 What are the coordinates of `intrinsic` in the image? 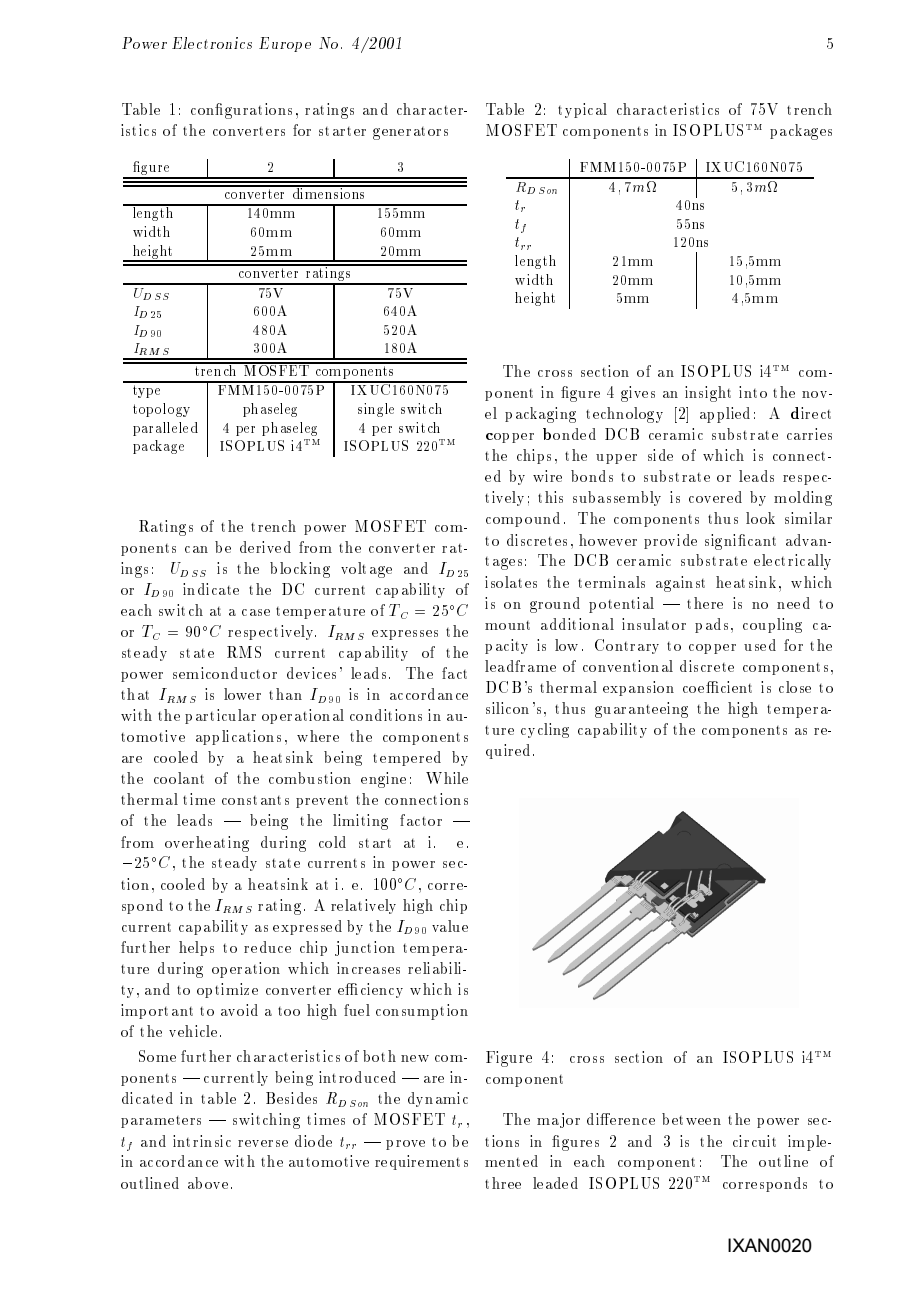 It's located at (202, 1141).
